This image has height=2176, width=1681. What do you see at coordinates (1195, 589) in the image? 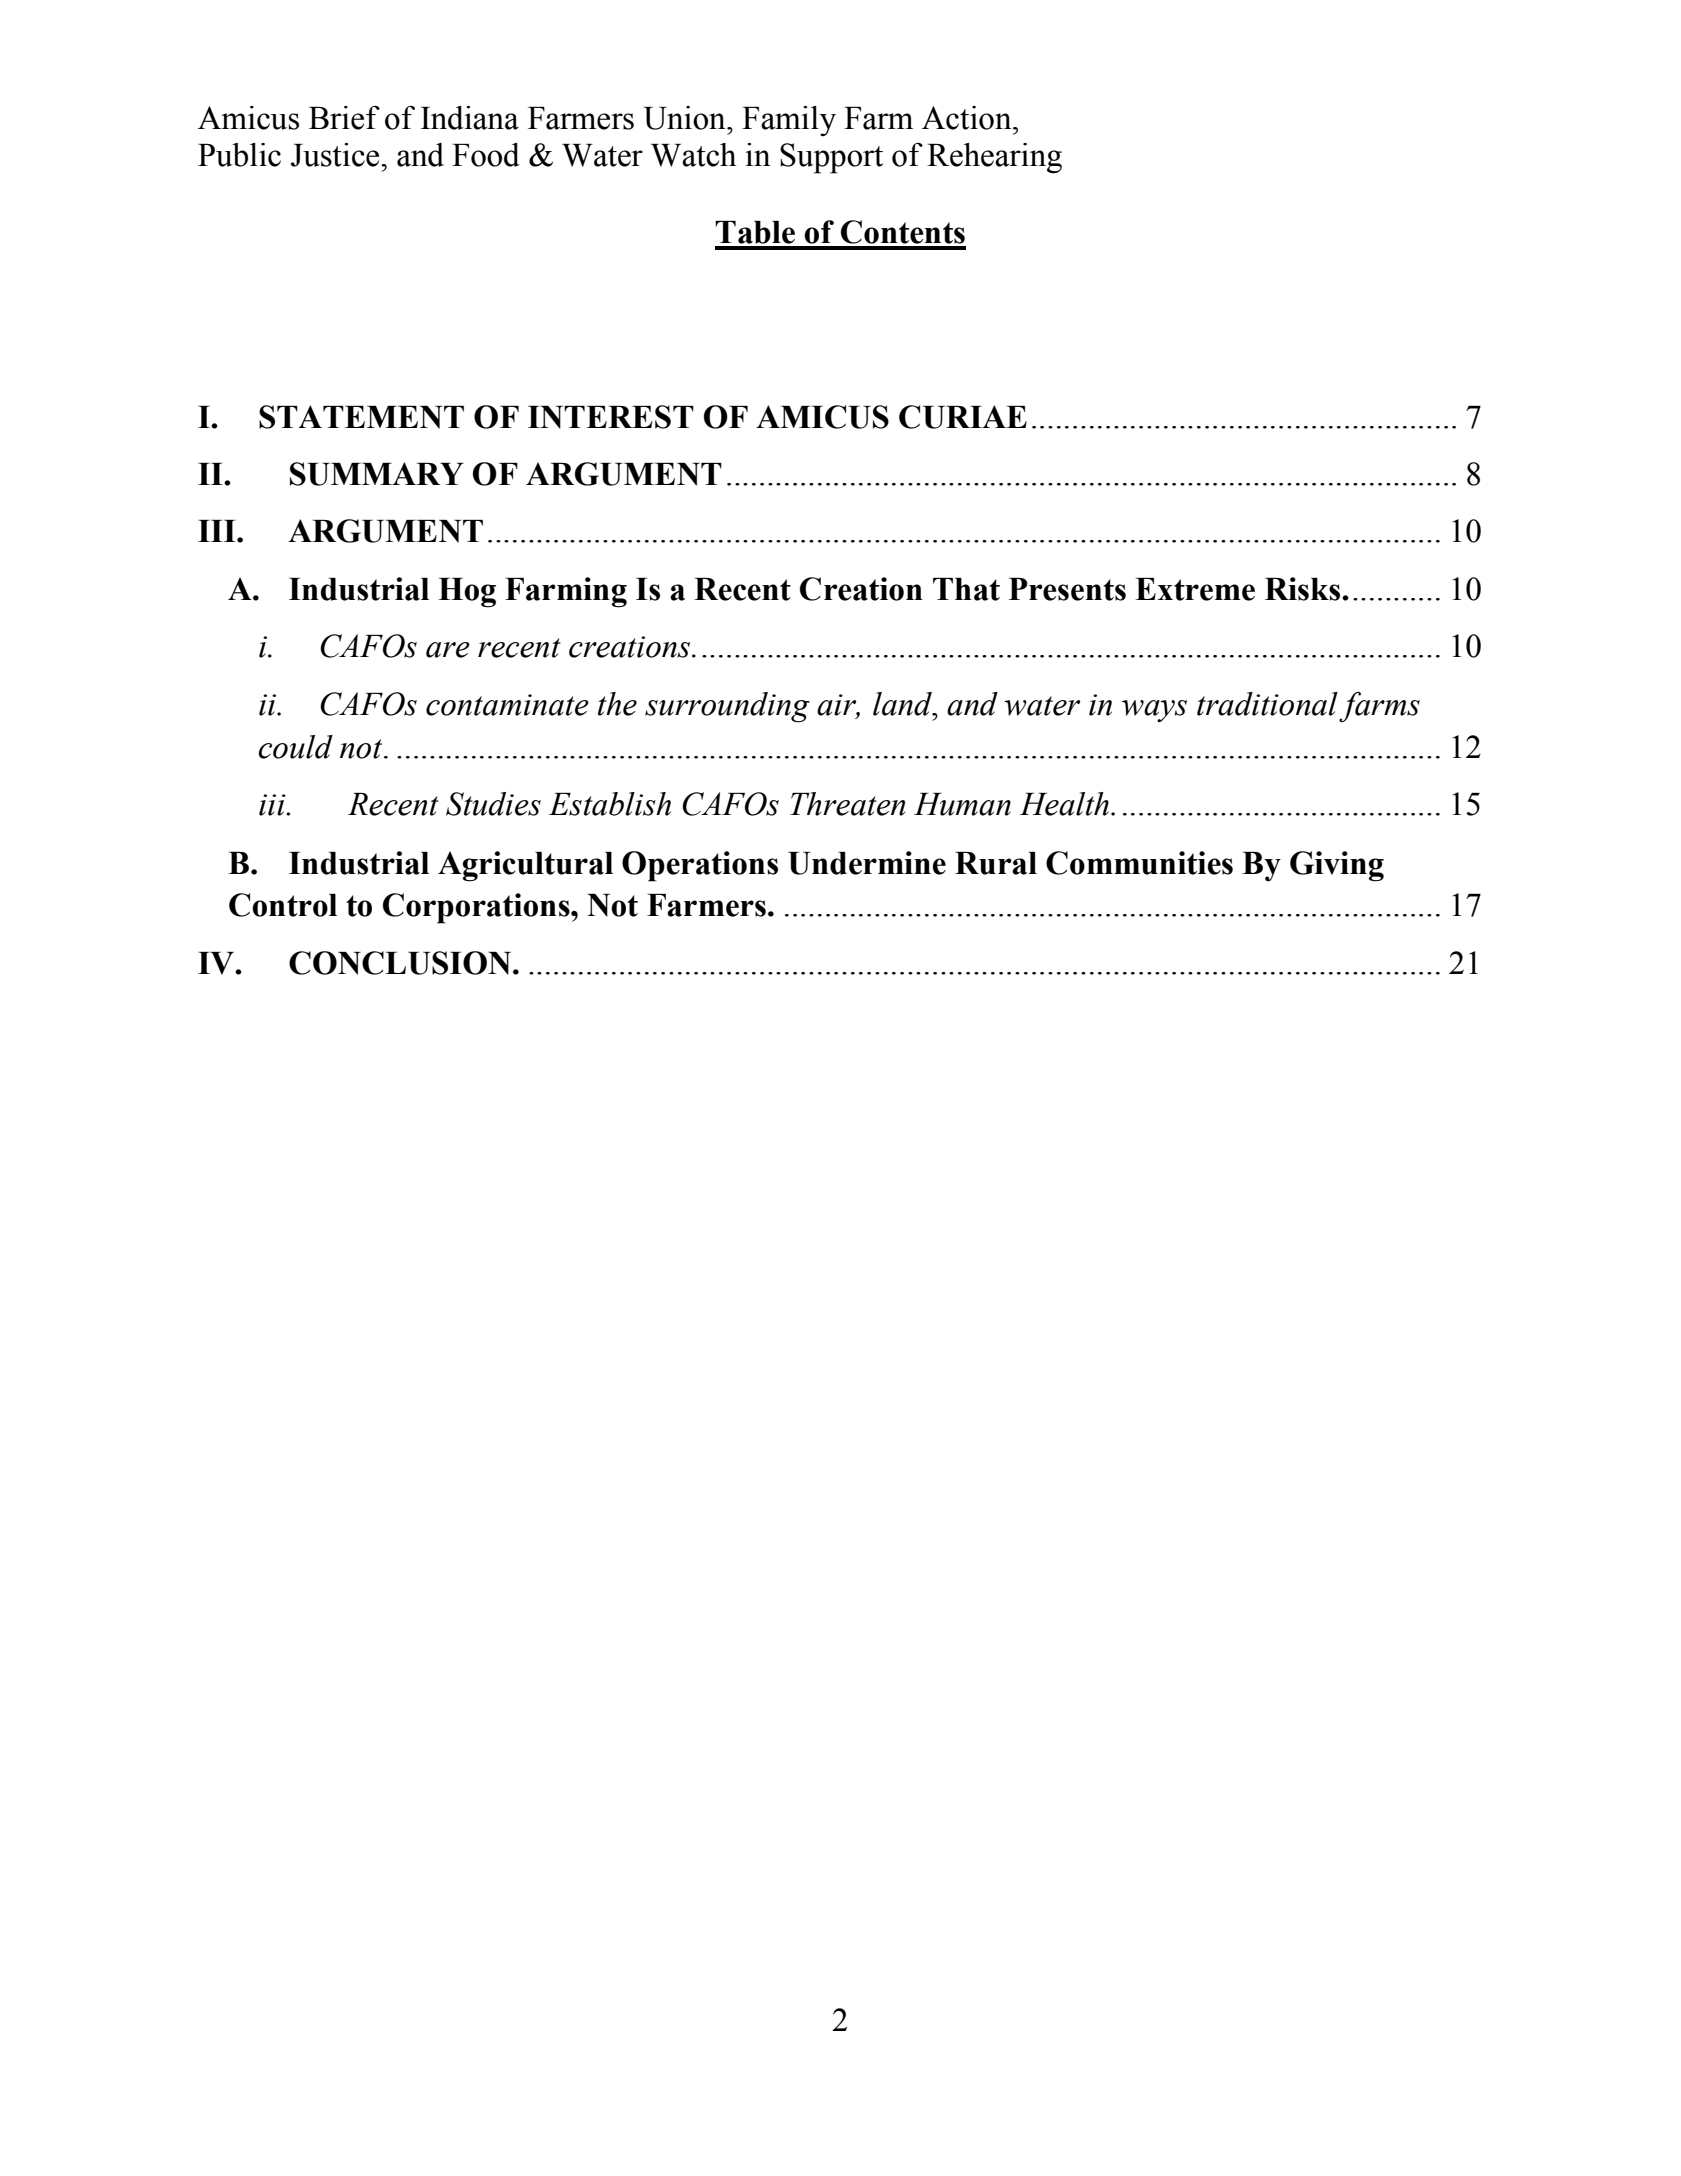
I see `Extreme` at bounding box center [1195, 589].
